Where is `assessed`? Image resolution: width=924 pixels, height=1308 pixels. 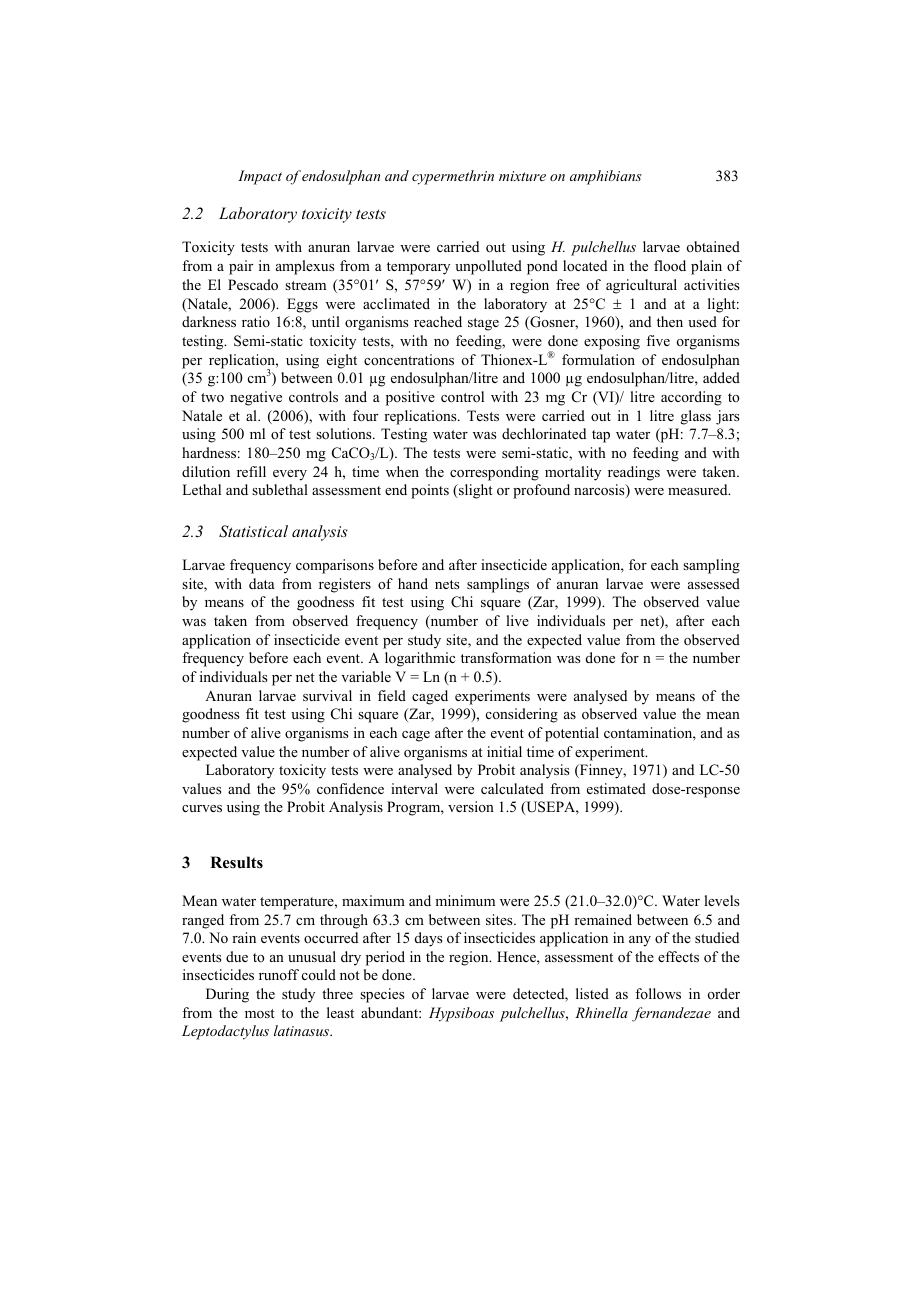 assessed is located at coordinates (714, 583).
